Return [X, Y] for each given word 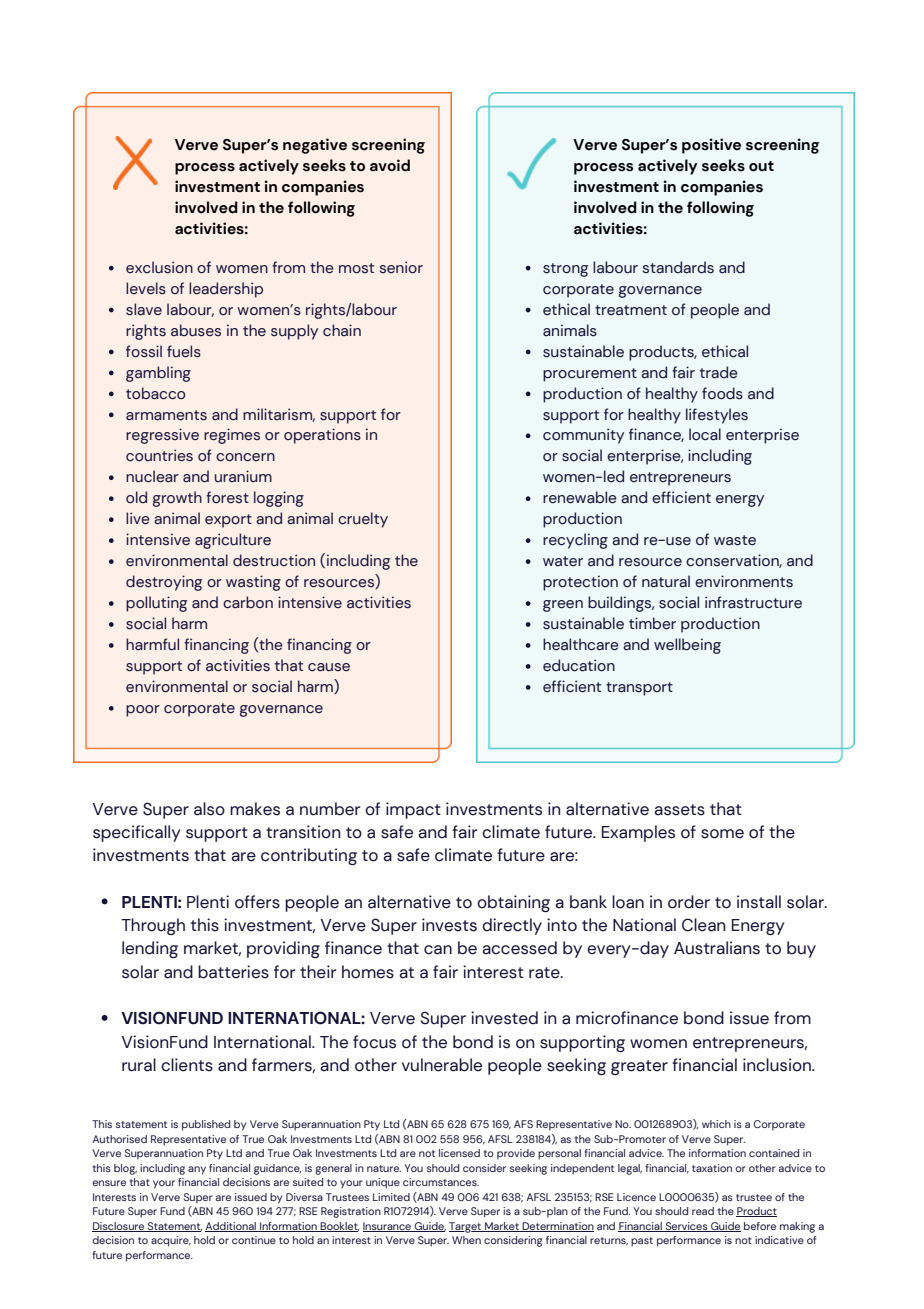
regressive [162, 436]
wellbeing [687, 646]
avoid [390, 165]
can [438, 950]
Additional [231, 1227]
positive [711, 146]
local [705, 434]
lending [150, 949]
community [583, 436]
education [579, 665]
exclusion [159, 267]
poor [143, 711]
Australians [717, 948]
